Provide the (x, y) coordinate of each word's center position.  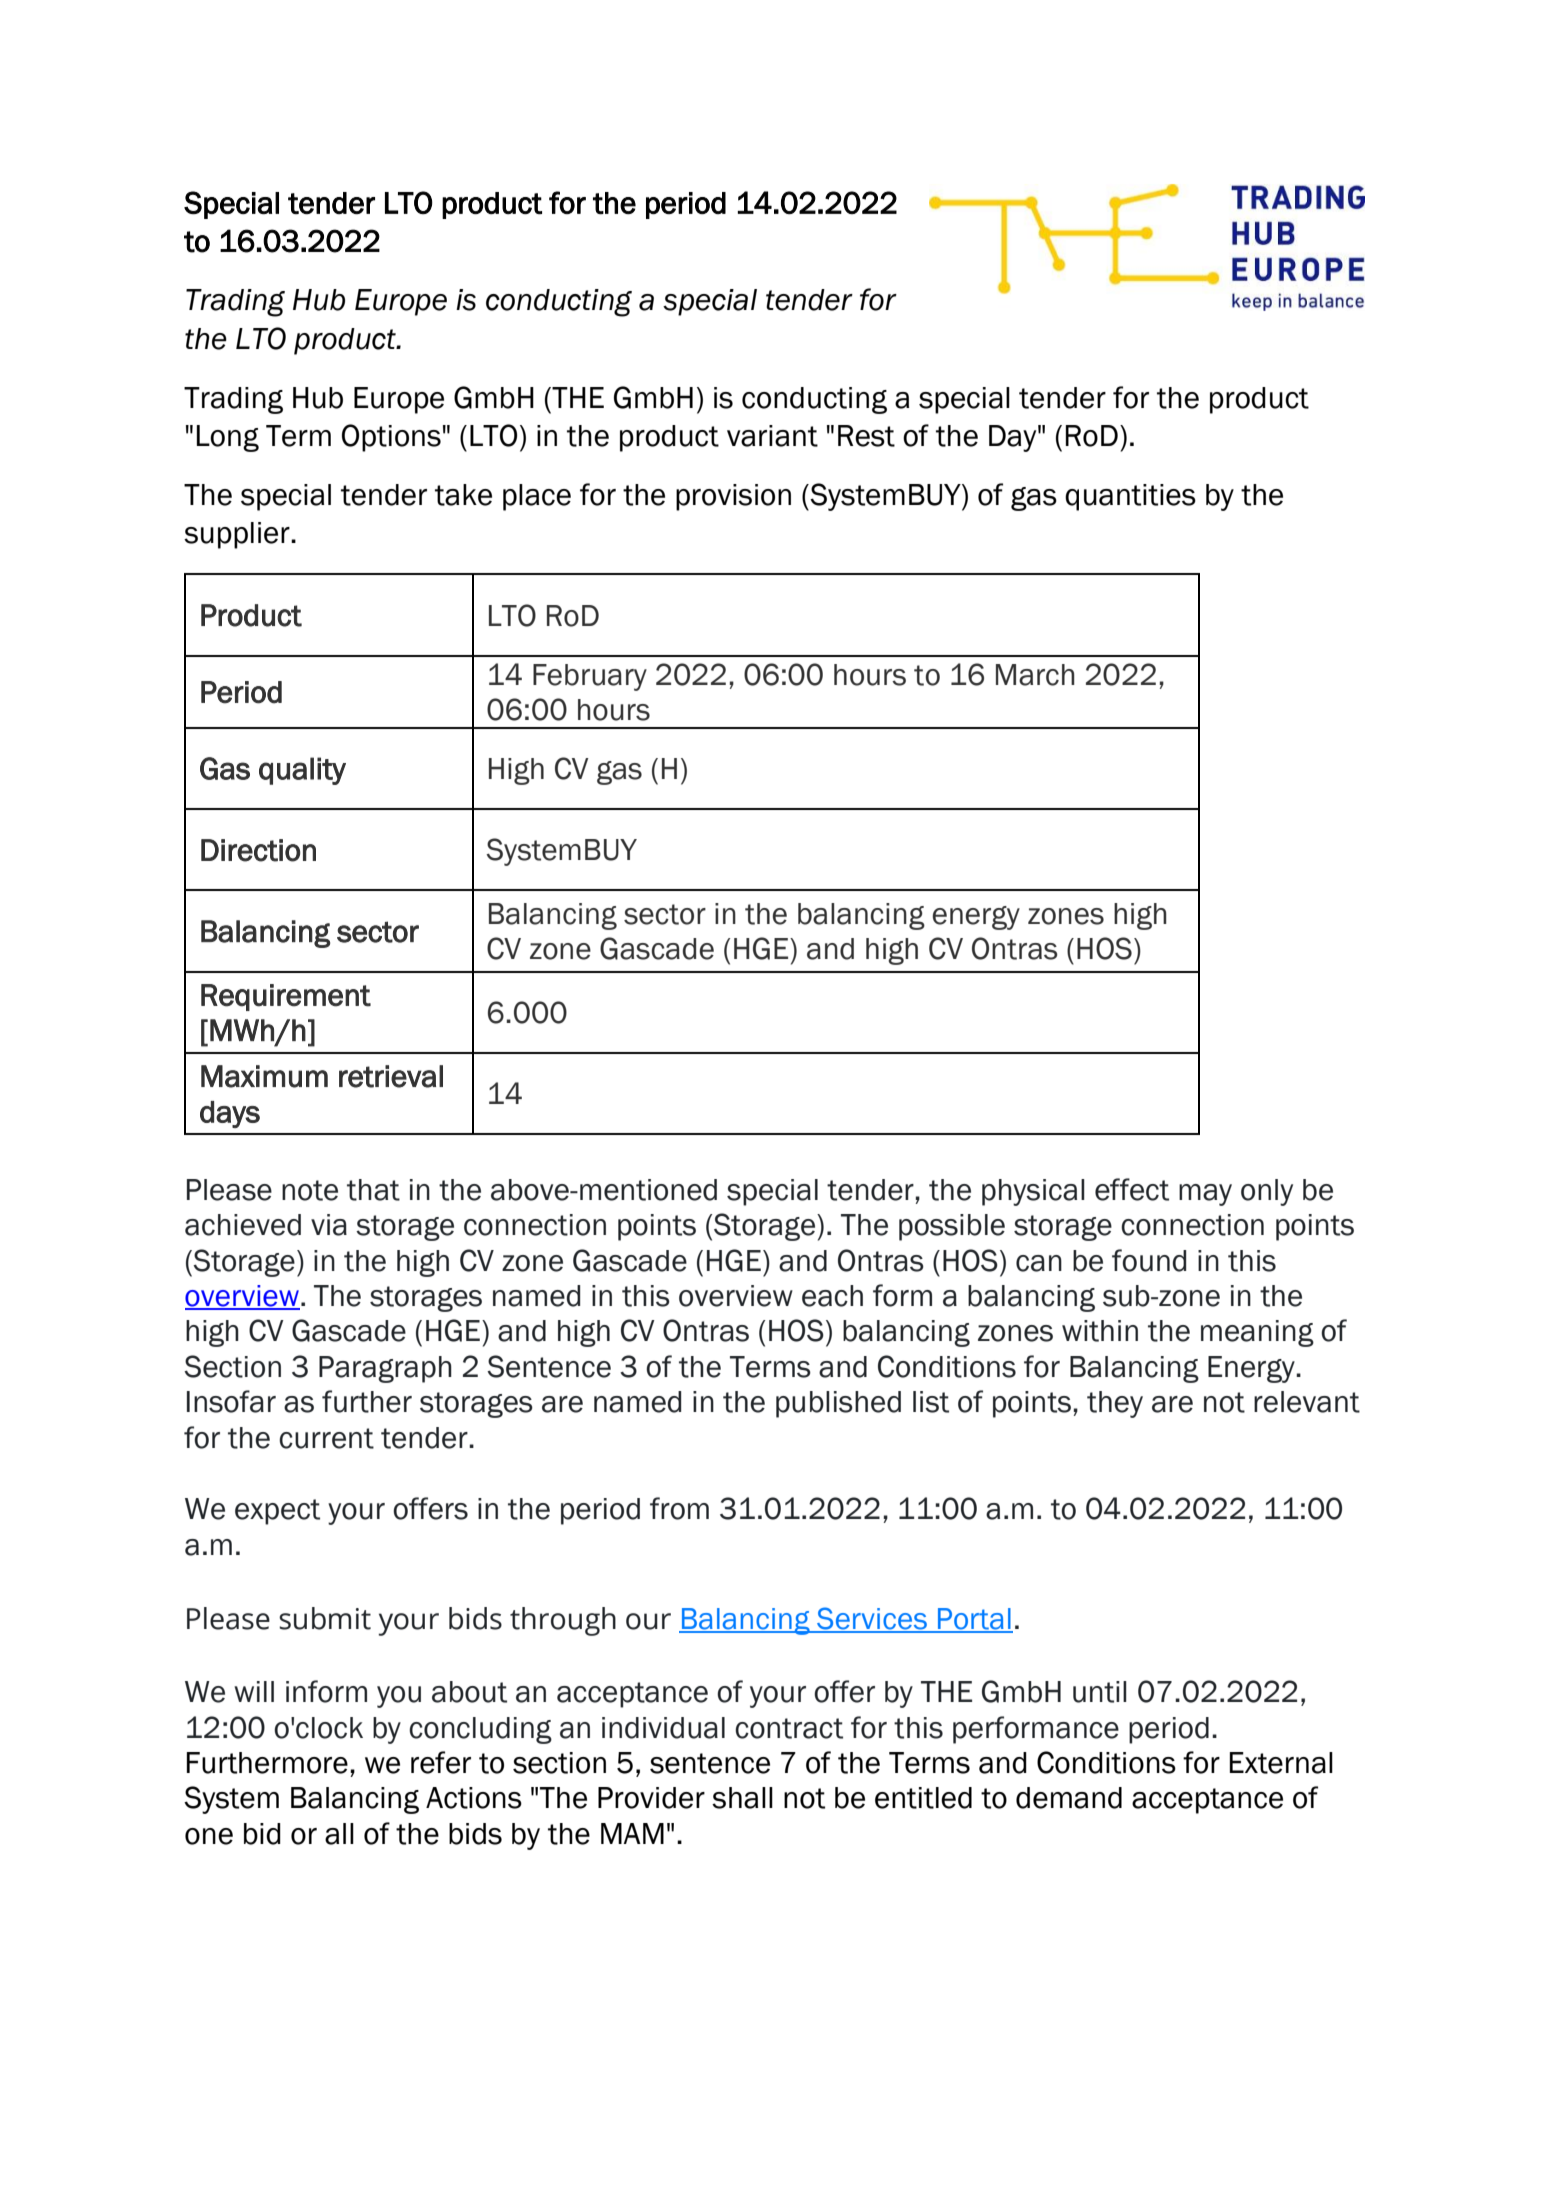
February (590, 677)
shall (742, 1798)
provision (733, 497)
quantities (1130, 497)
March (1035, 675)
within (1100, 1331)
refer (441, 1762)
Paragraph (385, 1369)
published (838, 1404)
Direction (258, 850)
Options (391, 438)
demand (1069, 1798)
